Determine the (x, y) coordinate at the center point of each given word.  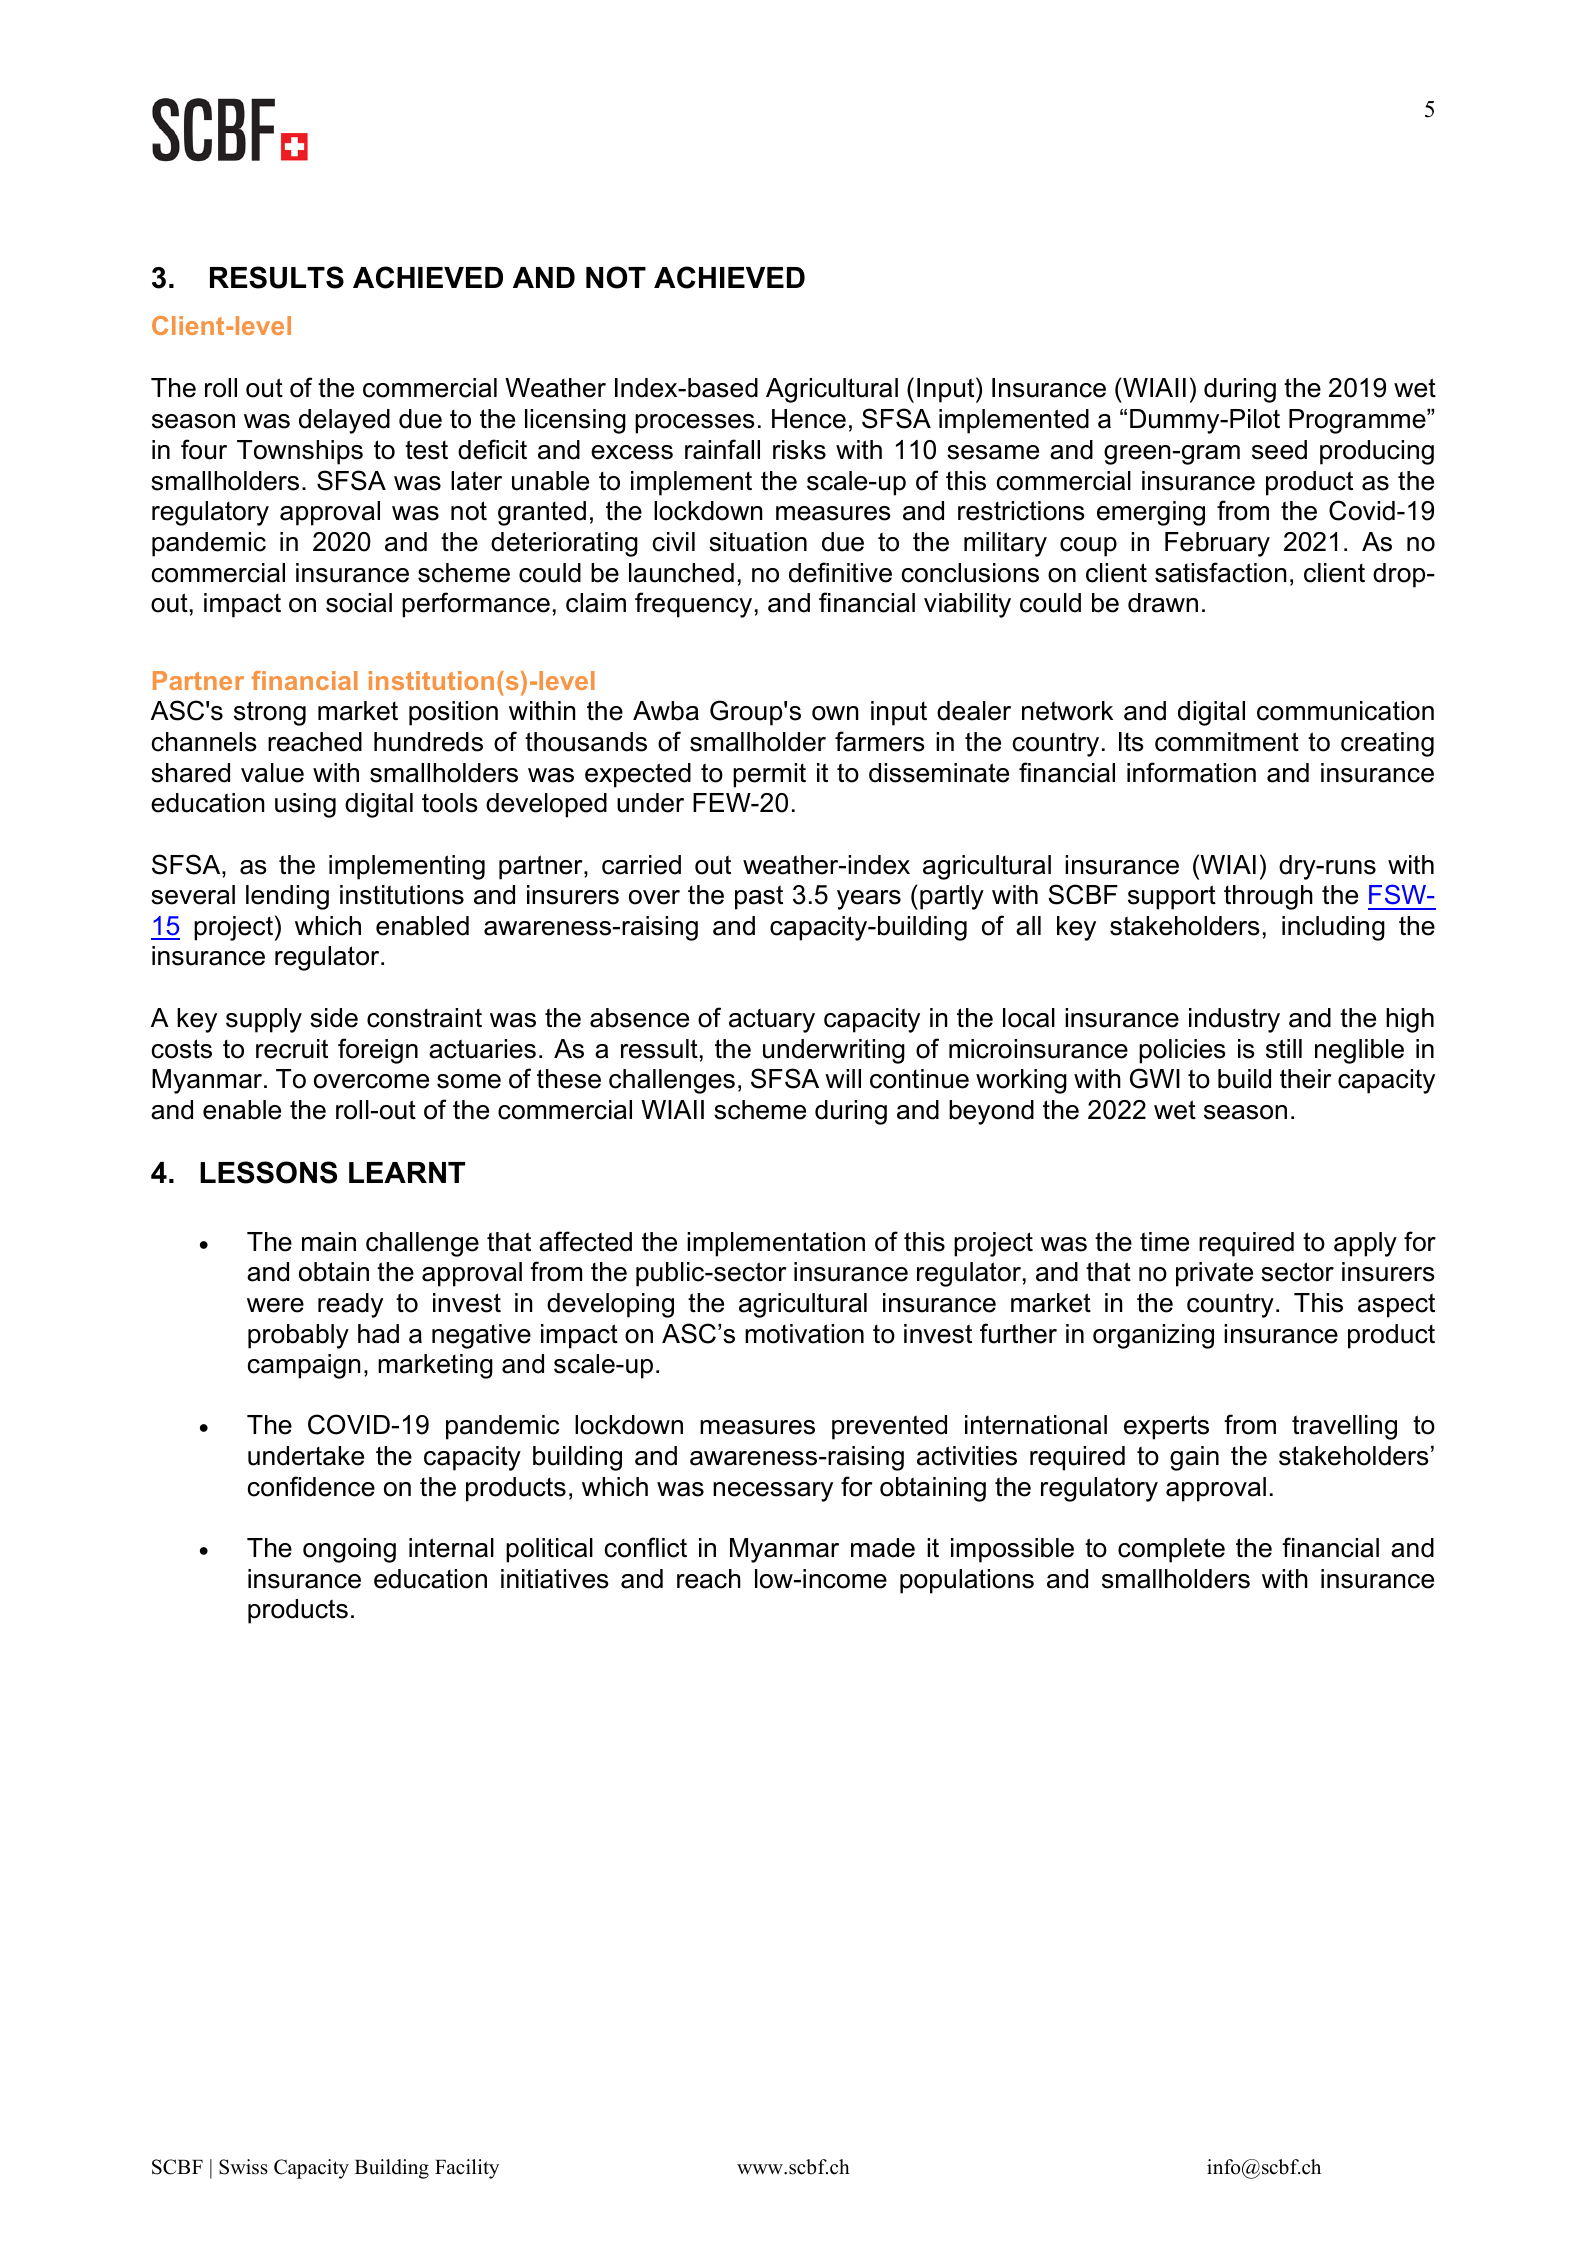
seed (1279, 450)
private (1214, 1274)
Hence (809, 419)
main (329, 1242)
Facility (467, 2169)
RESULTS (277, 277)
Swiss (243, 2167)
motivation (804, 1334)
